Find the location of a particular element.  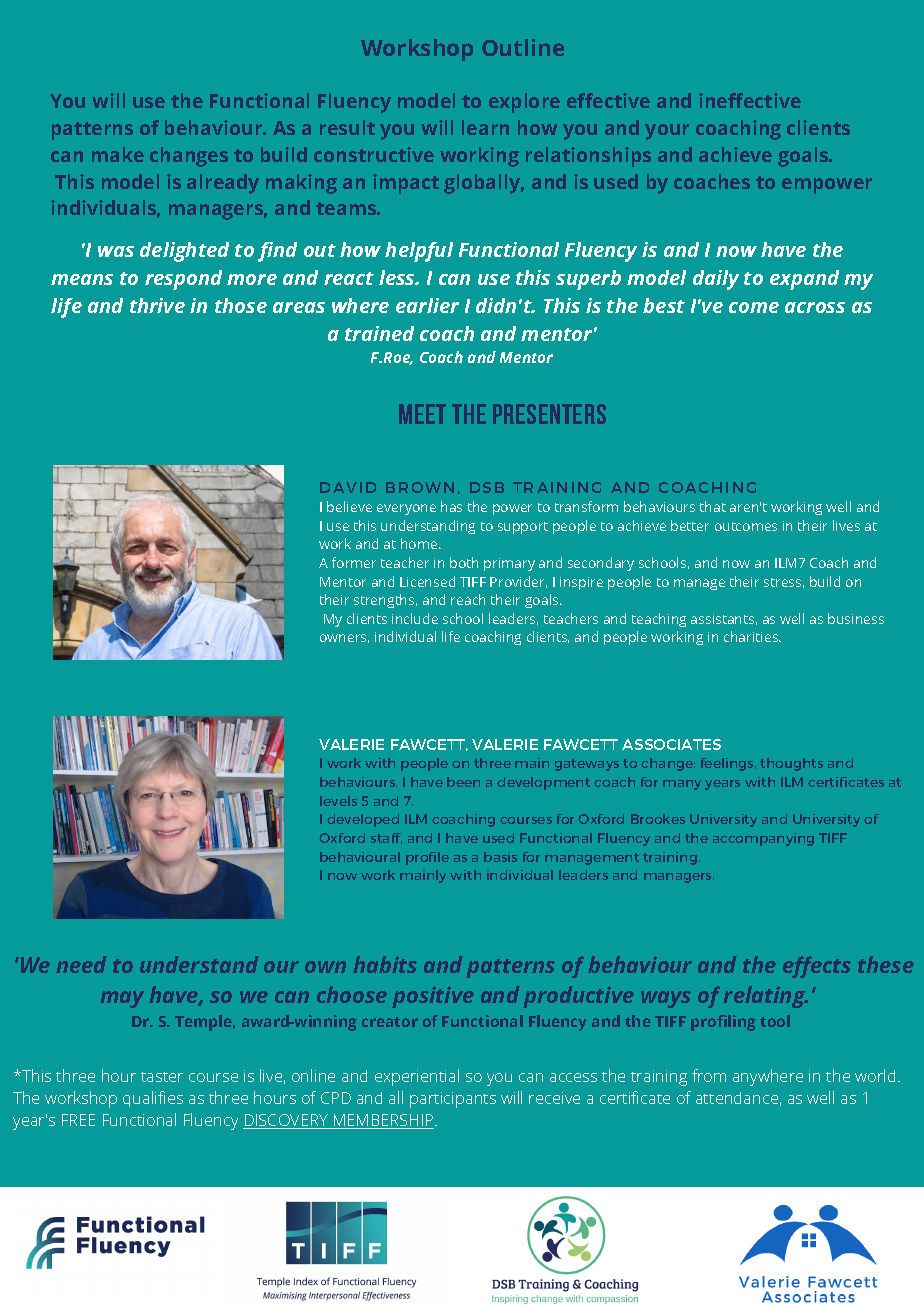

former is located at coordinates (354, 562).
